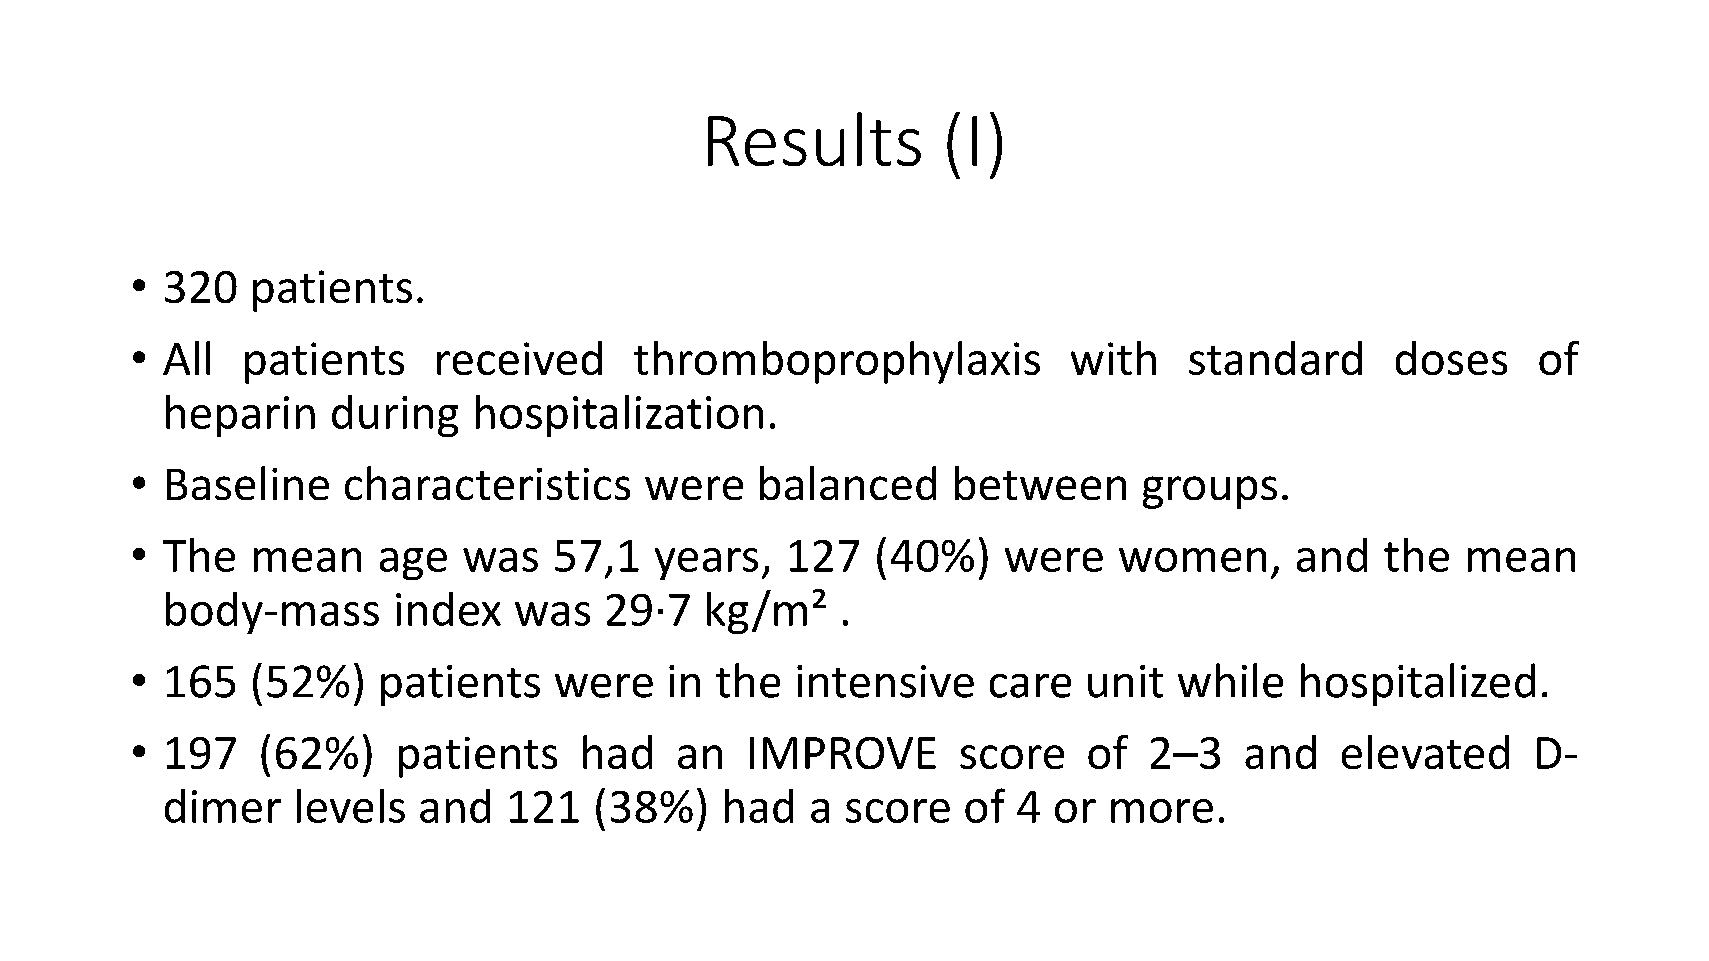 This image has height=961, width=1709. What do you see at coordinates (848, 483) in the image?
I see `balanced` at bounding box center [848, 483].
